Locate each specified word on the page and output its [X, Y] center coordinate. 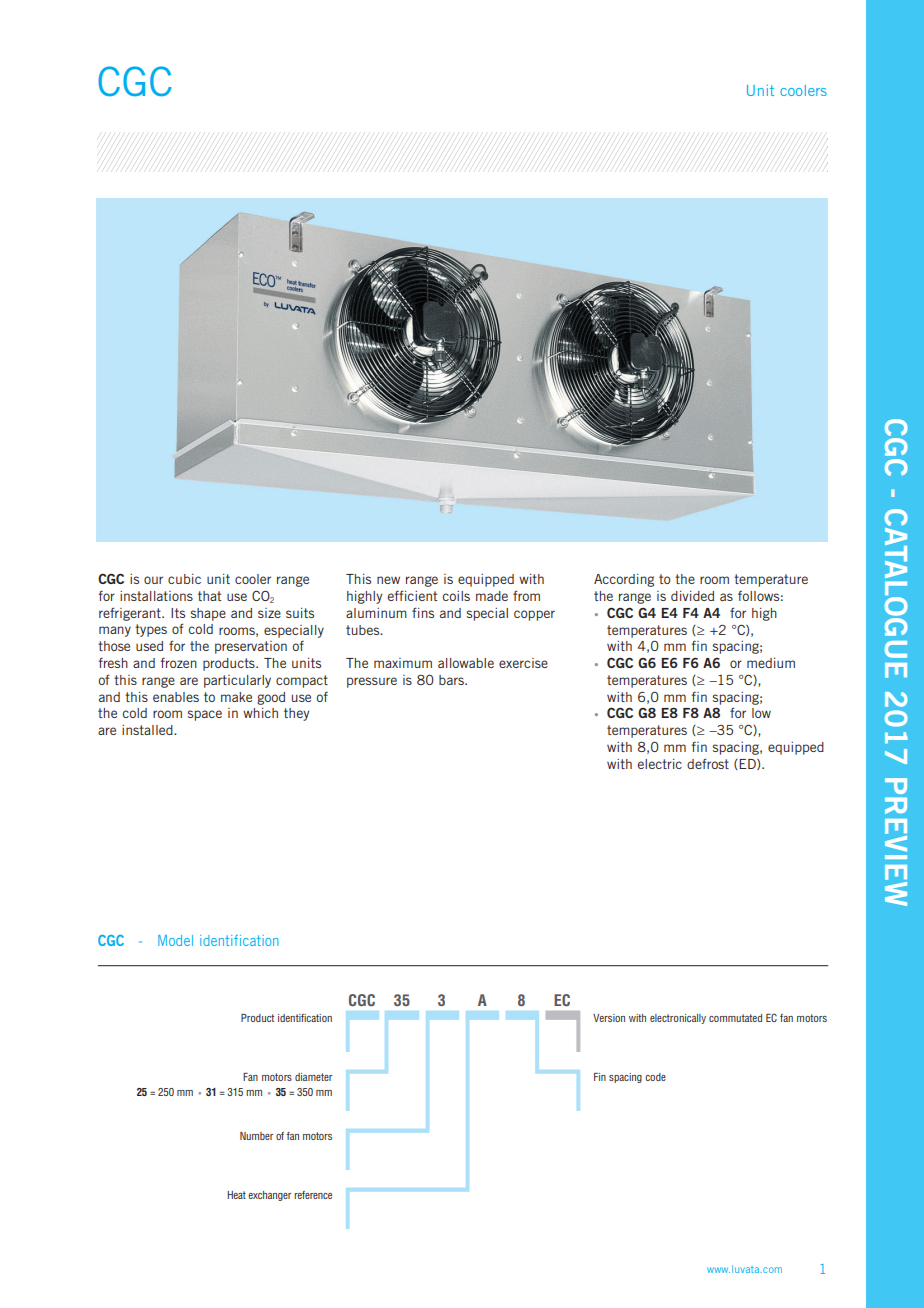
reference [313, 1195]
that [209, 596]
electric [660, 764]
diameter [313, 1077]
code [655, 1077]
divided [692, 596]
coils [456, 596]
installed [148, 730]
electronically [678, 1019]
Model [175, 940]
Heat [236, 1195]
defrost [708, 763]
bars [452, 680]
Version [609, 1018]
